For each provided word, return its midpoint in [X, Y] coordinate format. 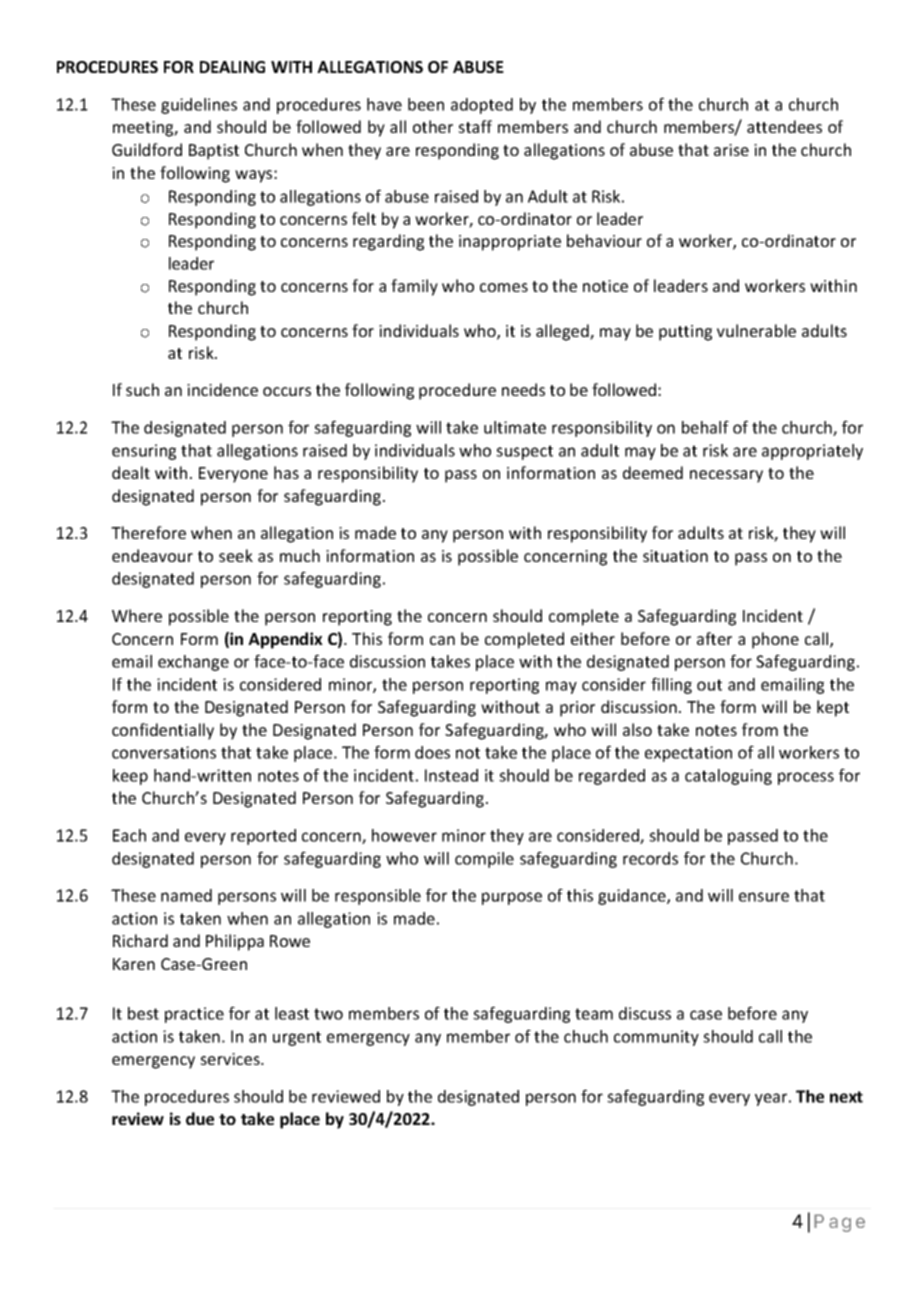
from [760, 729]
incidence [222, 389]
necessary [726, 476]
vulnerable [756, 330]
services [231, 1059]
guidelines [199, 106]
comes [504, 287]
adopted [482, 106]
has [286, 472]
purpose [512, 898]
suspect [524, 452]
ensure [764, 897]
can [442, 640]
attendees [784, 126]
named [186, 895]
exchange [193, 663]
